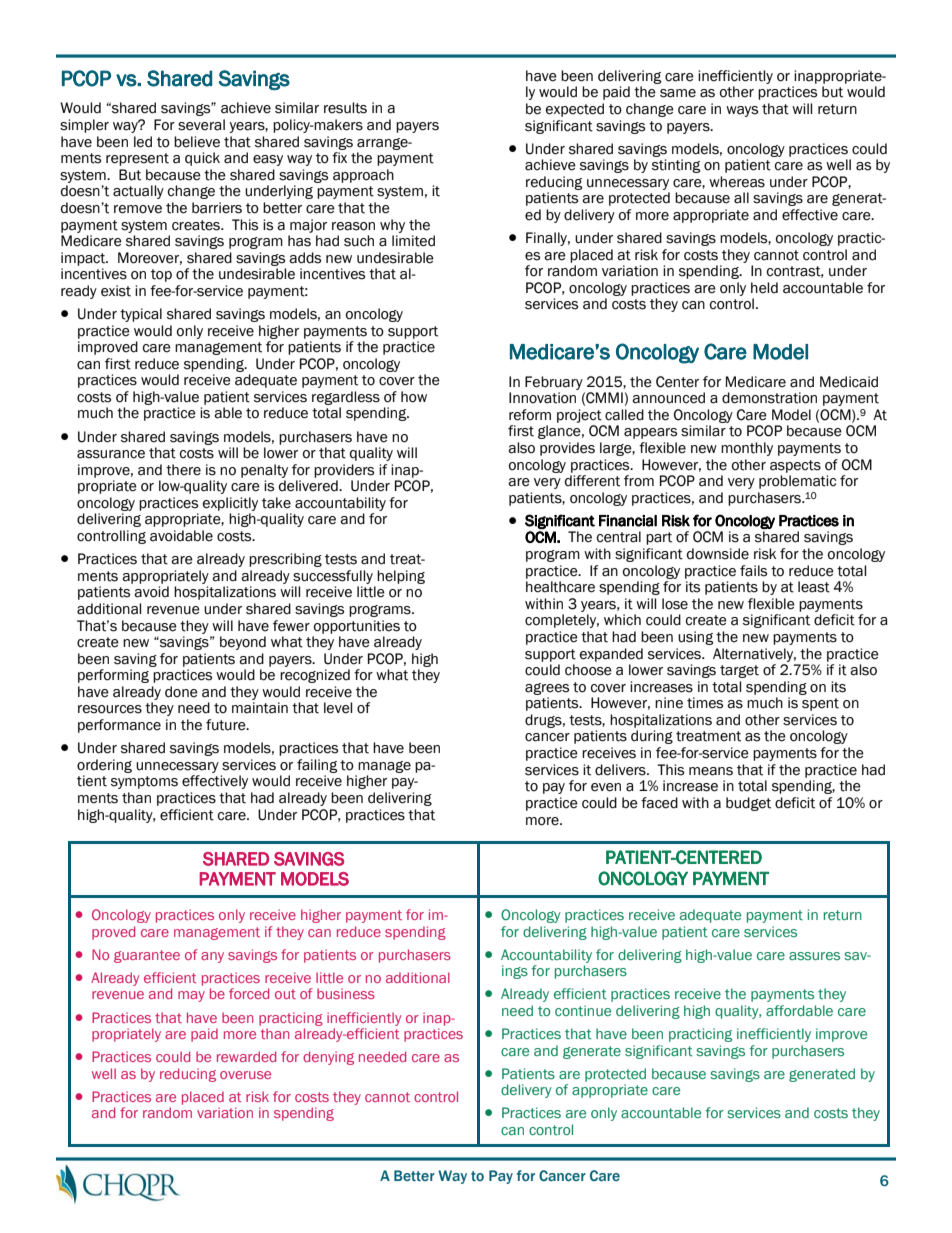  What do you see at coordinates (530, 415) in the document?
I see `reform` at bounding box center [530, 415].
